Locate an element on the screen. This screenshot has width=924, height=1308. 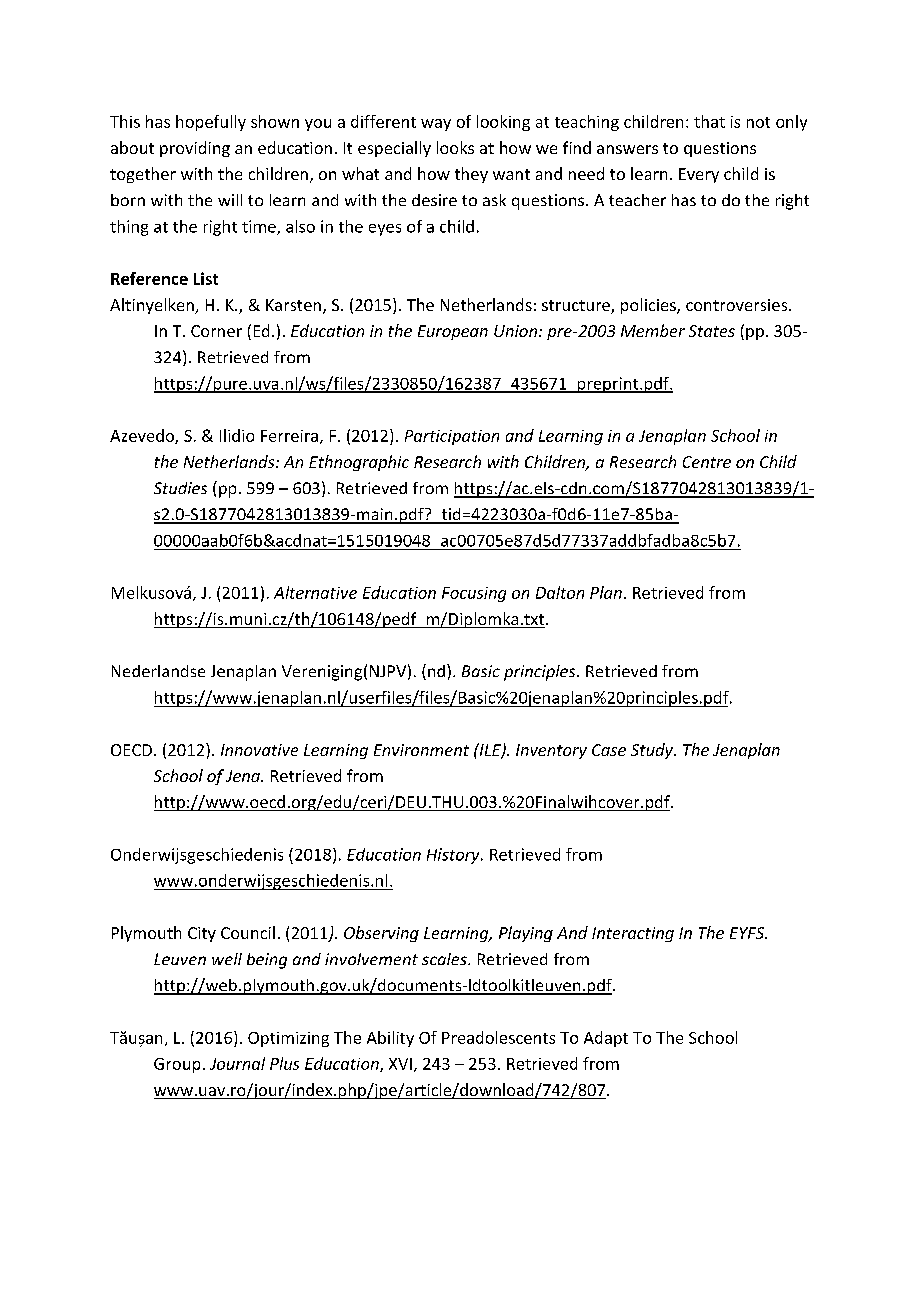
Every is located at coordinates (699, 175).
